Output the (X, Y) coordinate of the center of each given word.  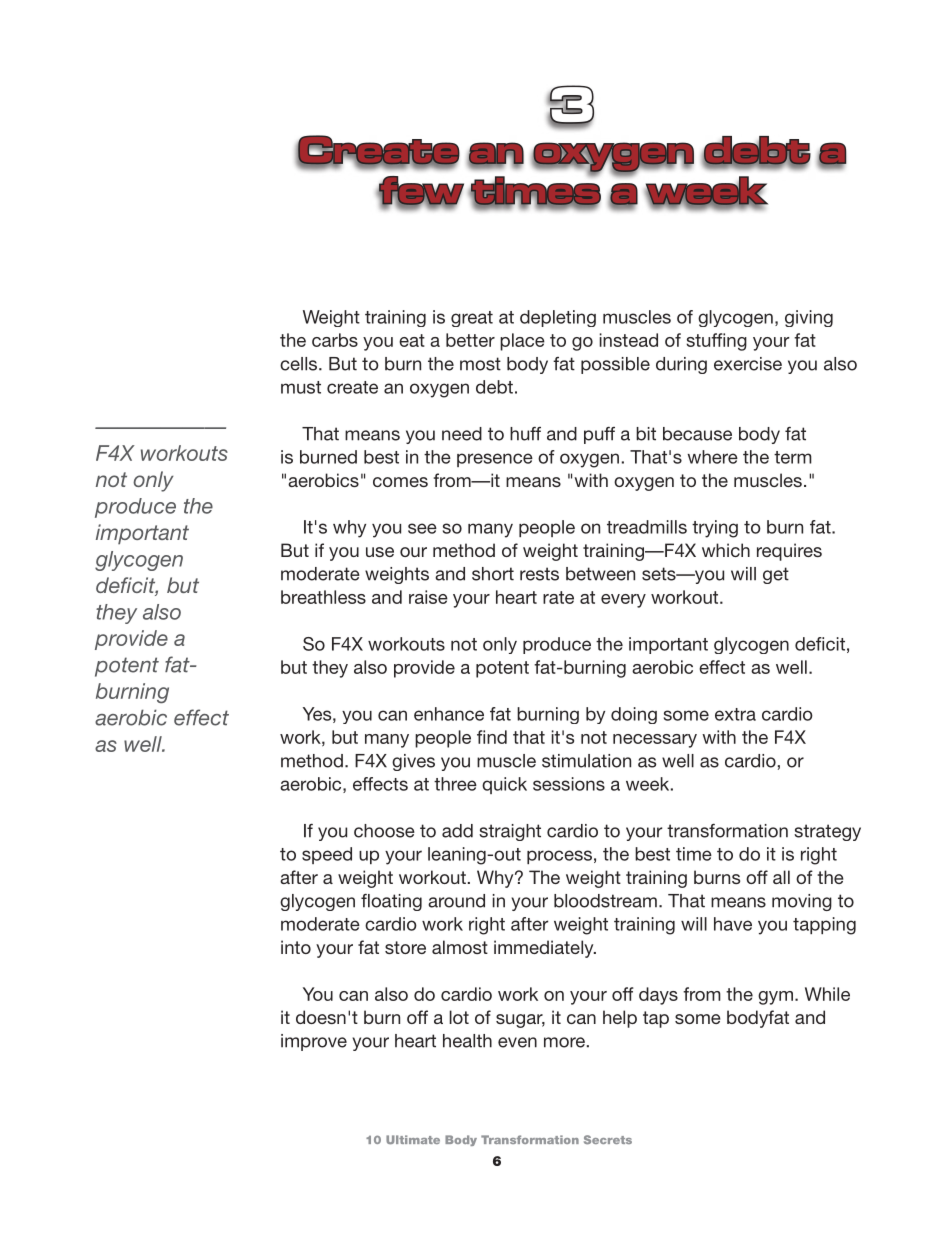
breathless (323, 597)
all (781, 877)
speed (327, 855)
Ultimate (413, 1139)
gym (775, 998)
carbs (335, 340)
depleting (558, 318)
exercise (748, 364)
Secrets (608, 1139)
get (776, 575)
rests (539, 574)
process (559, 857)
